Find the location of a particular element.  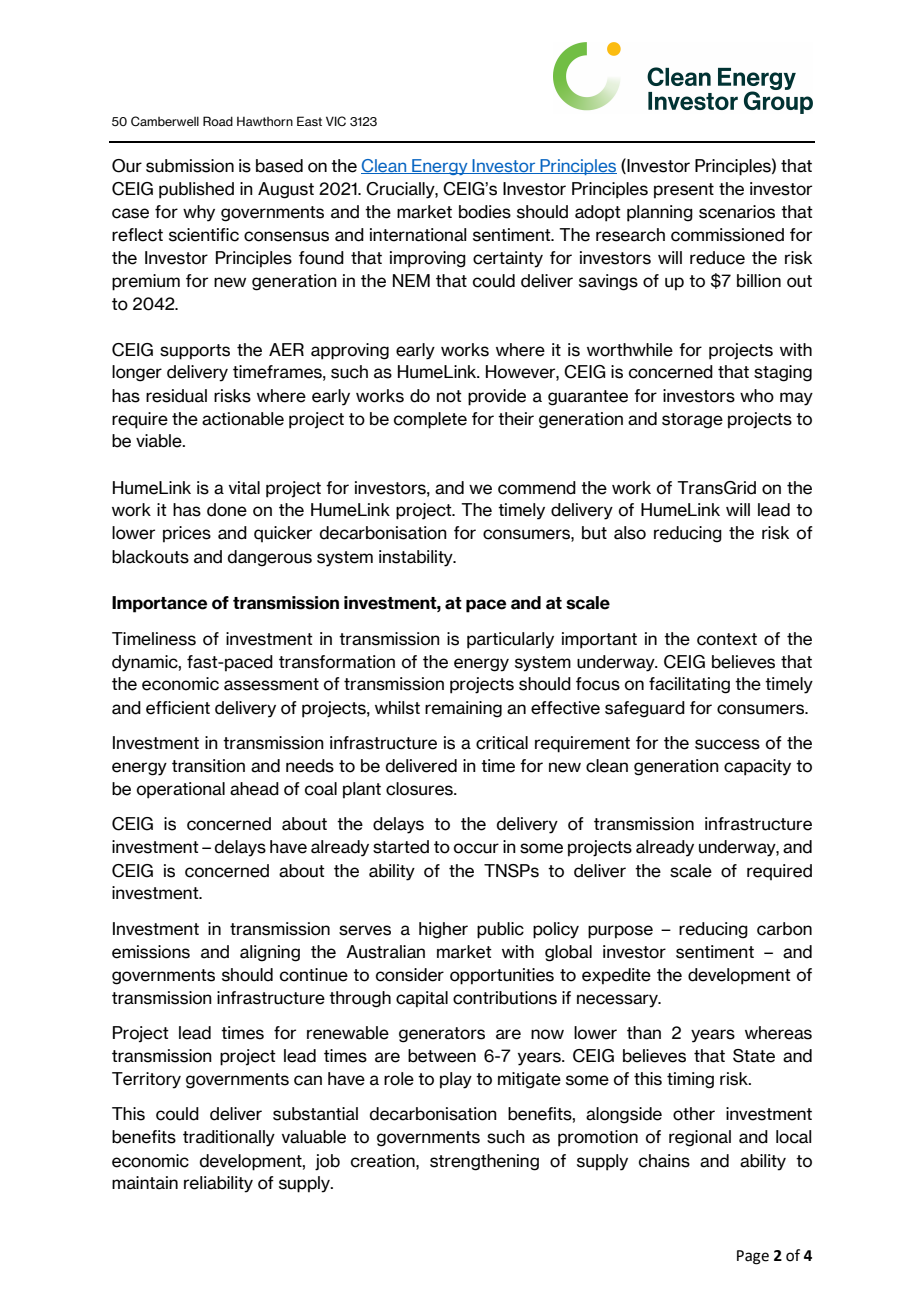

facilitating is located at coordinates (689, 685).
